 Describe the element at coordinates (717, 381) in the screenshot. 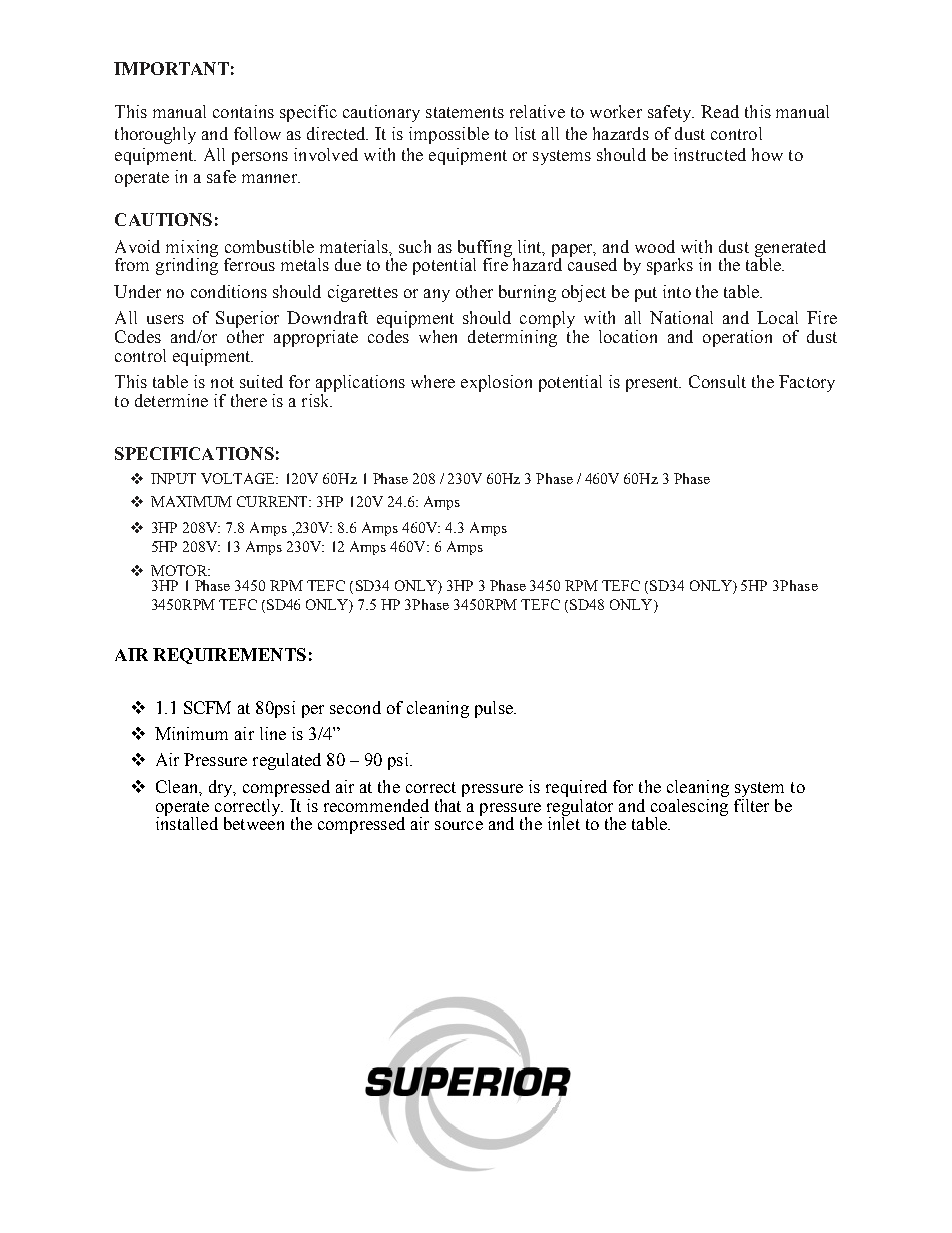

I see `Consult` at that location.
